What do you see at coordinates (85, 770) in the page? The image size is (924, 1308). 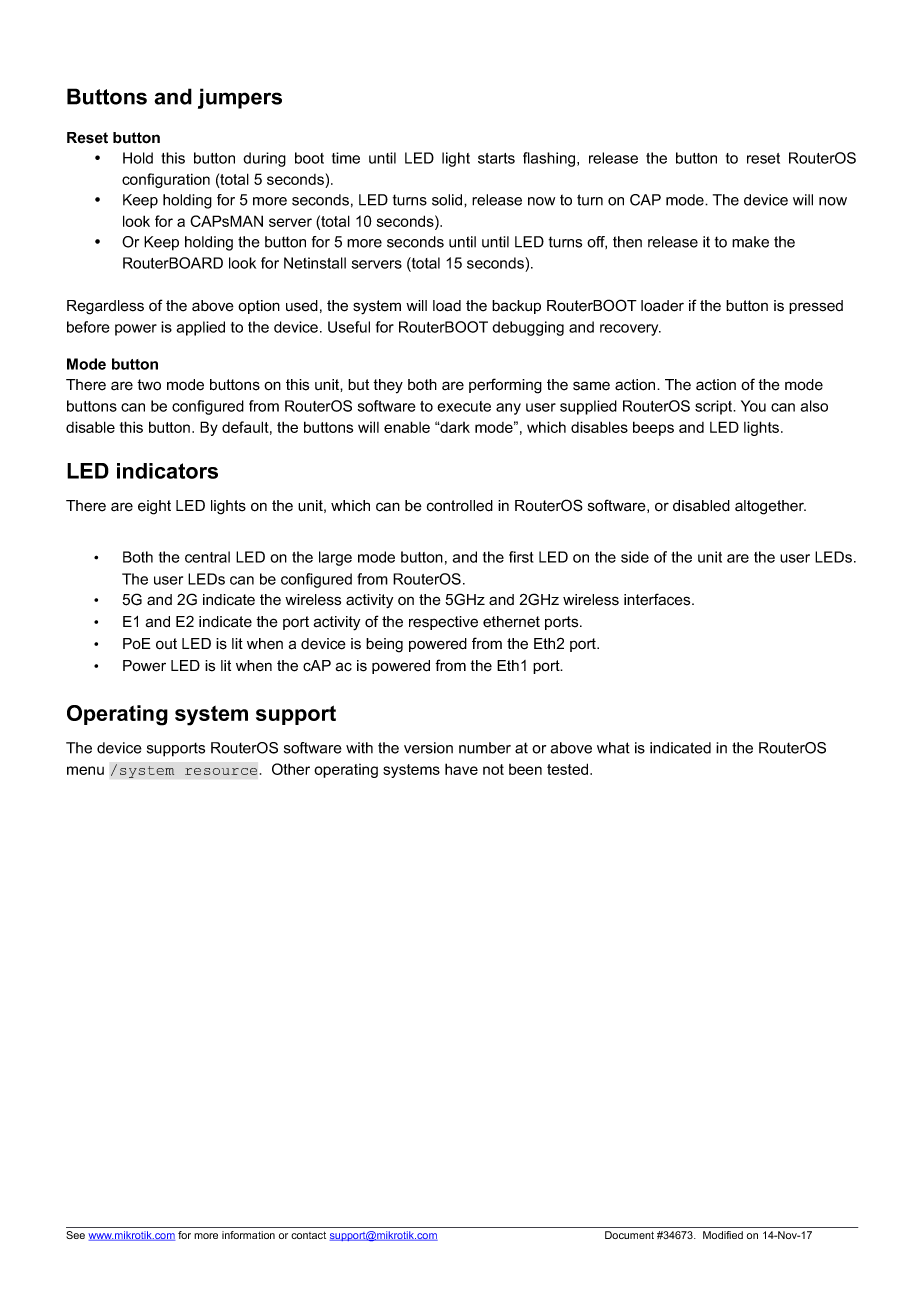 I see `menu` at bounding box center [85, 770].
